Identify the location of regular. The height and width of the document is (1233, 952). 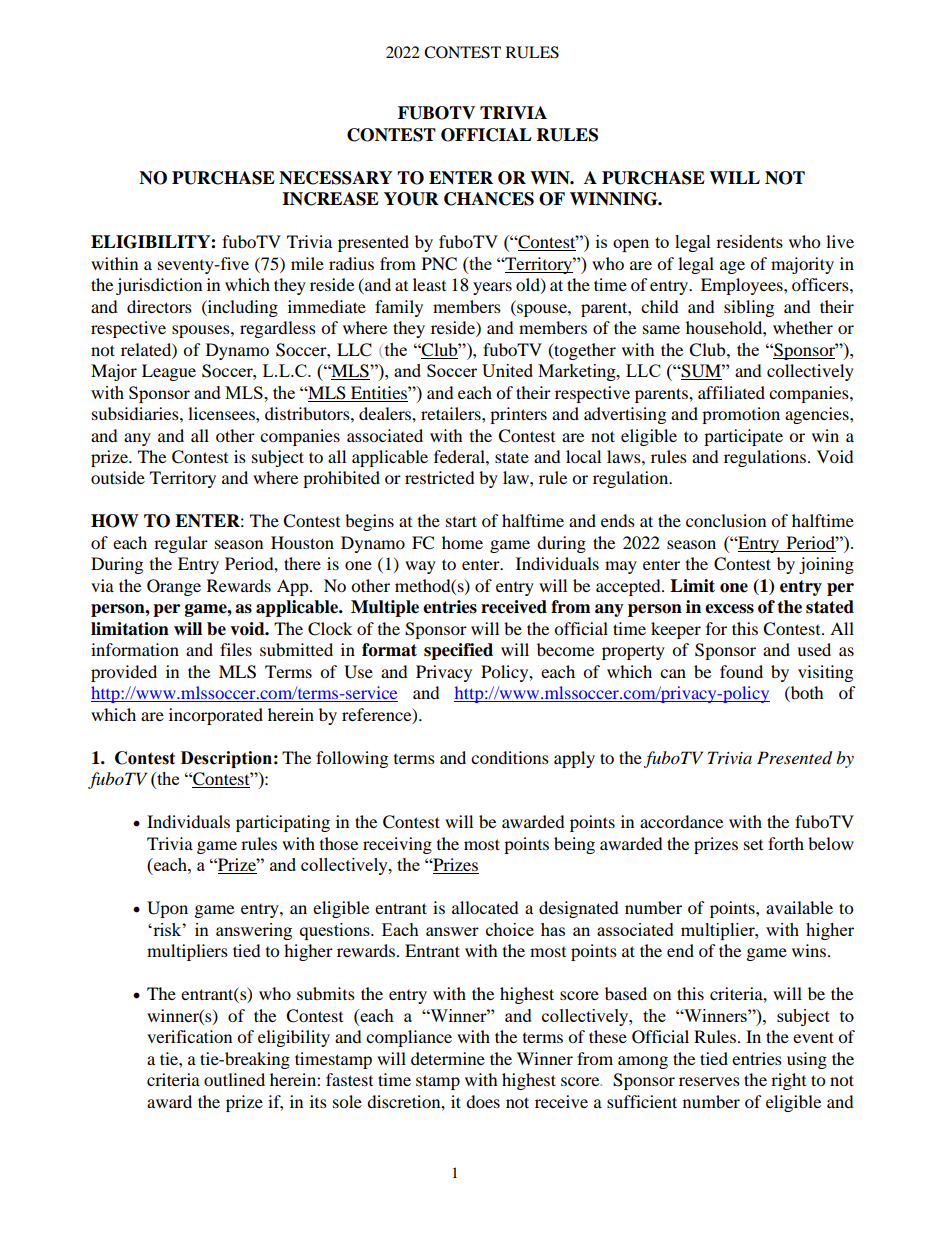
(181, 544).
